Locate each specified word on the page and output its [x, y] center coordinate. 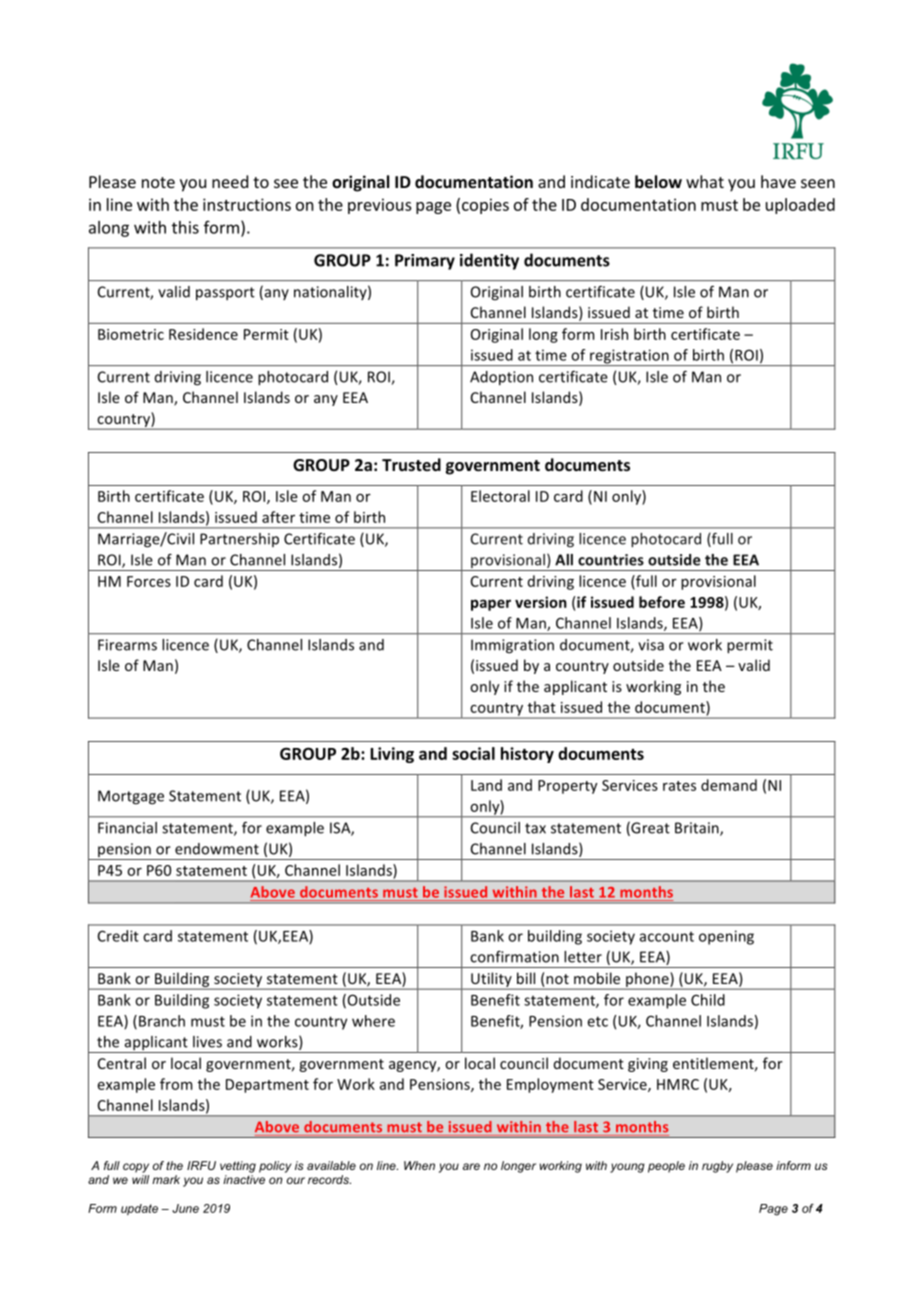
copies [485, 206]
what [705, 181]
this [185, 227]
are [471, 1166]
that [541, 707]
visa [651, 645]
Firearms [127, 645]
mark [166, 1179]
